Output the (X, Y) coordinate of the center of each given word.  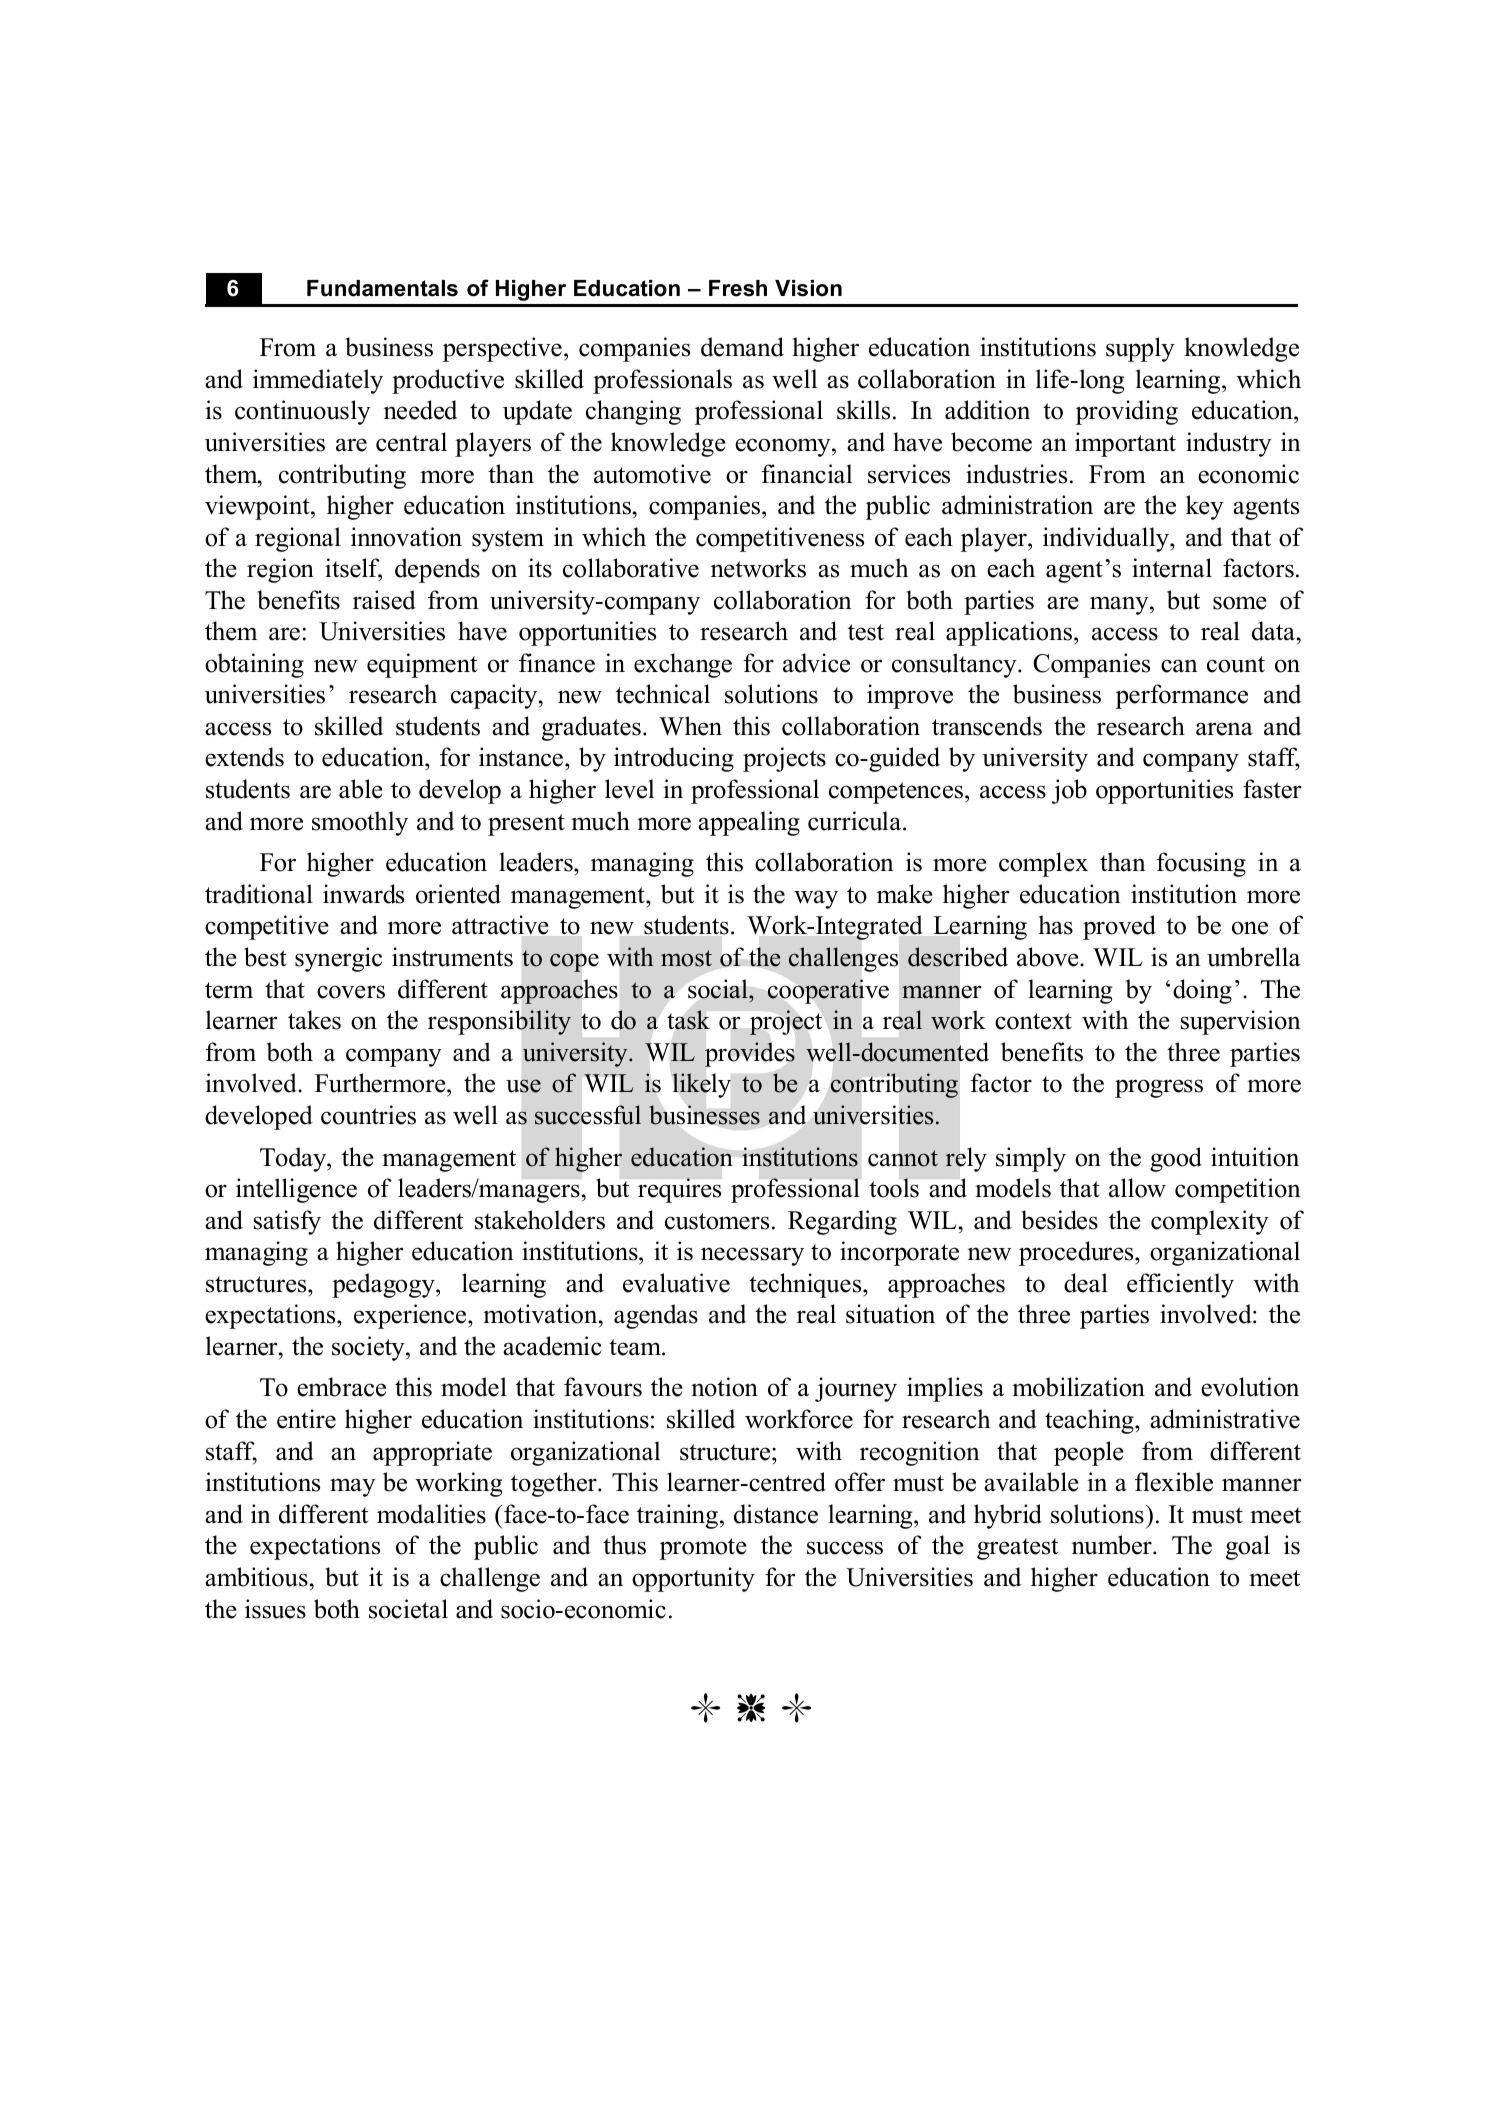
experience (411, 1316)
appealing (749, 823)
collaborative (631, 568)
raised (384, 600)
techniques (806, 1285)
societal (408, 1609)
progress (1159, 1088)
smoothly (360, 823)
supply (1140, 349)
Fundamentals (382, 288)
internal (1172, 568)
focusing (1201, 864)
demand (742, 347)
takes (314, 1020)
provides (749, 1054)
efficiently (1180, 1285)
